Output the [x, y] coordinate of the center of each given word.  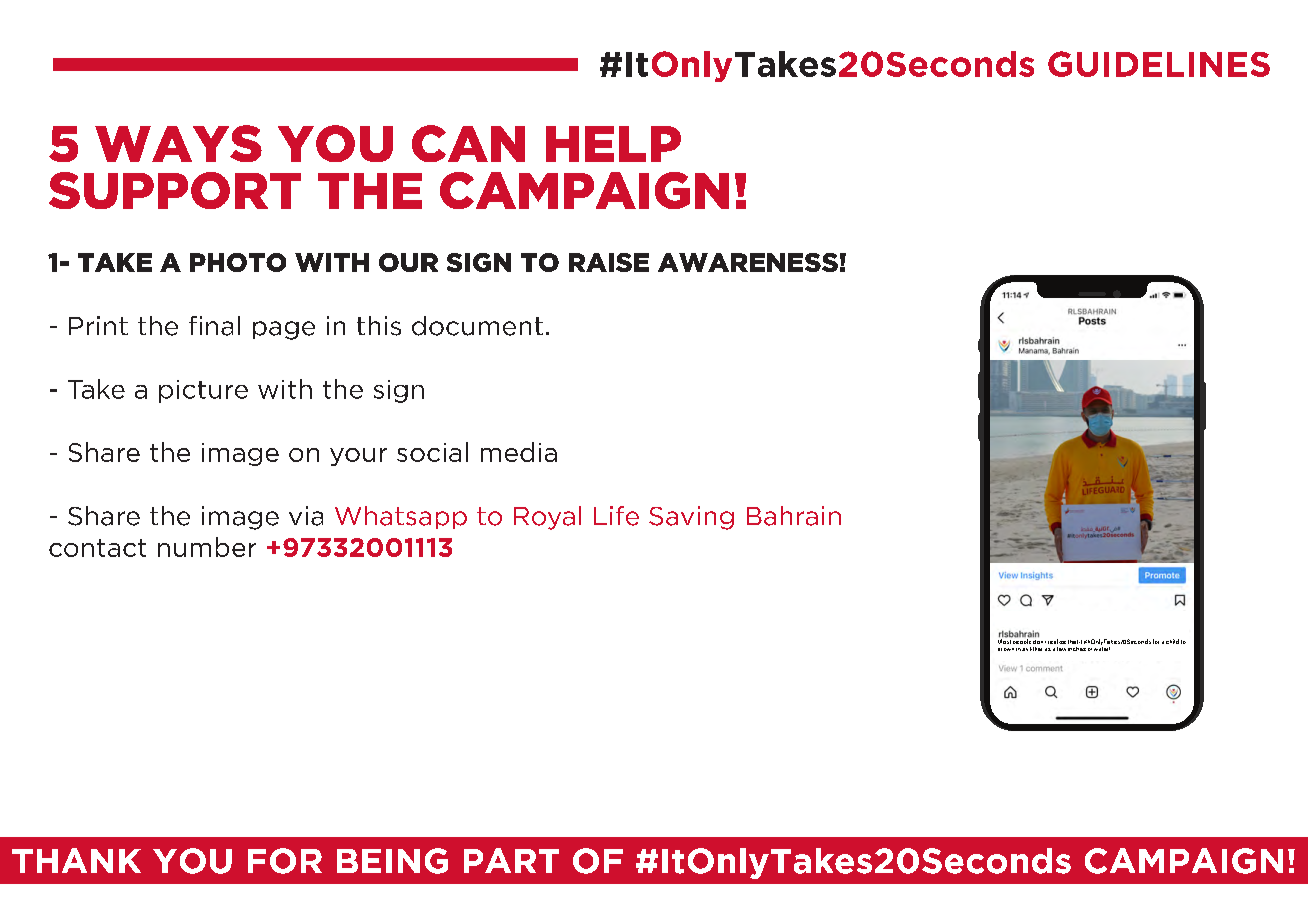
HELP [613, 144]
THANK [76, 860]
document [477, 326]
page [284, 330]
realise [1057, 641]
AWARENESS [748, 262]
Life [616, 516]
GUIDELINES [1159, 64]
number [207, 547]
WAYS [178, 143]
